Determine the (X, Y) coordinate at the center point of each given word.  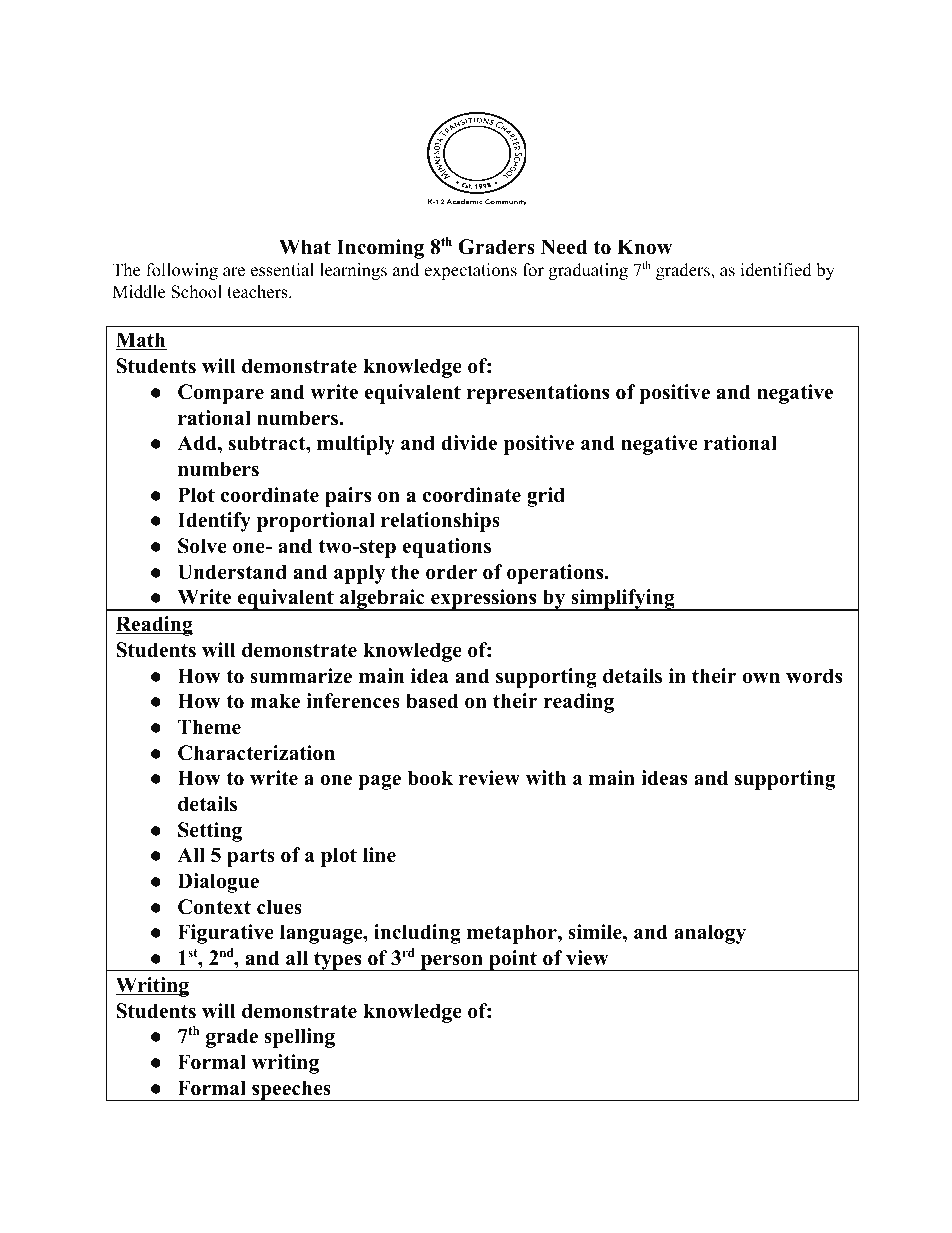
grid (546, 497)
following (182, 271)
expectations (470, 271)
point (513, 960)
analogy (710, 934)
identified (776, 270)
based (432, 701)
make (275, 701)
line (379, 855)
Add (198, 443)
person (451, 962)
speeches (291, 1090)
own (761, 678)
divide (469, 443)
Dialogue (218, 883)
